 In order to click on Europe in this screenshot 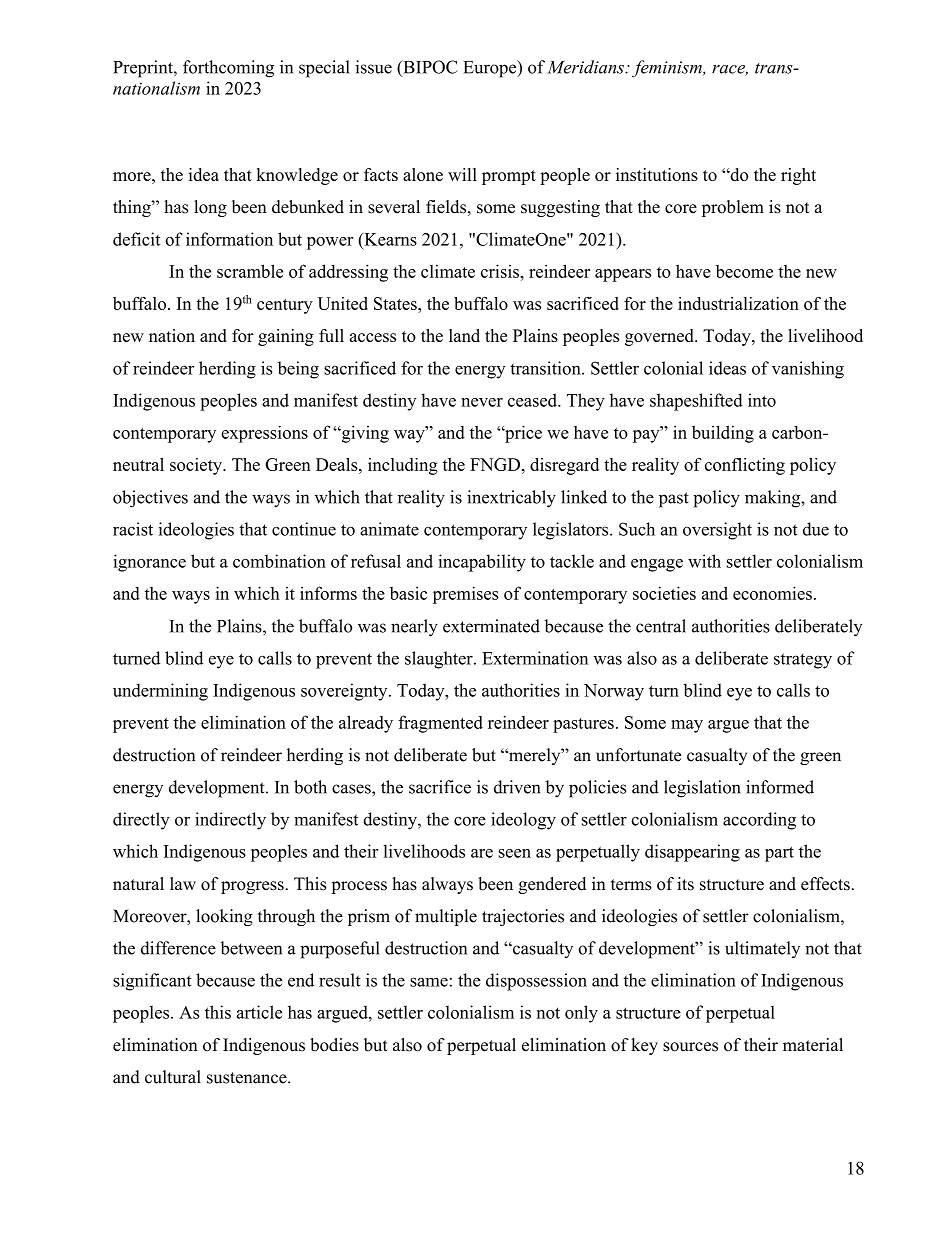, I will do `click(491, 69)`.
